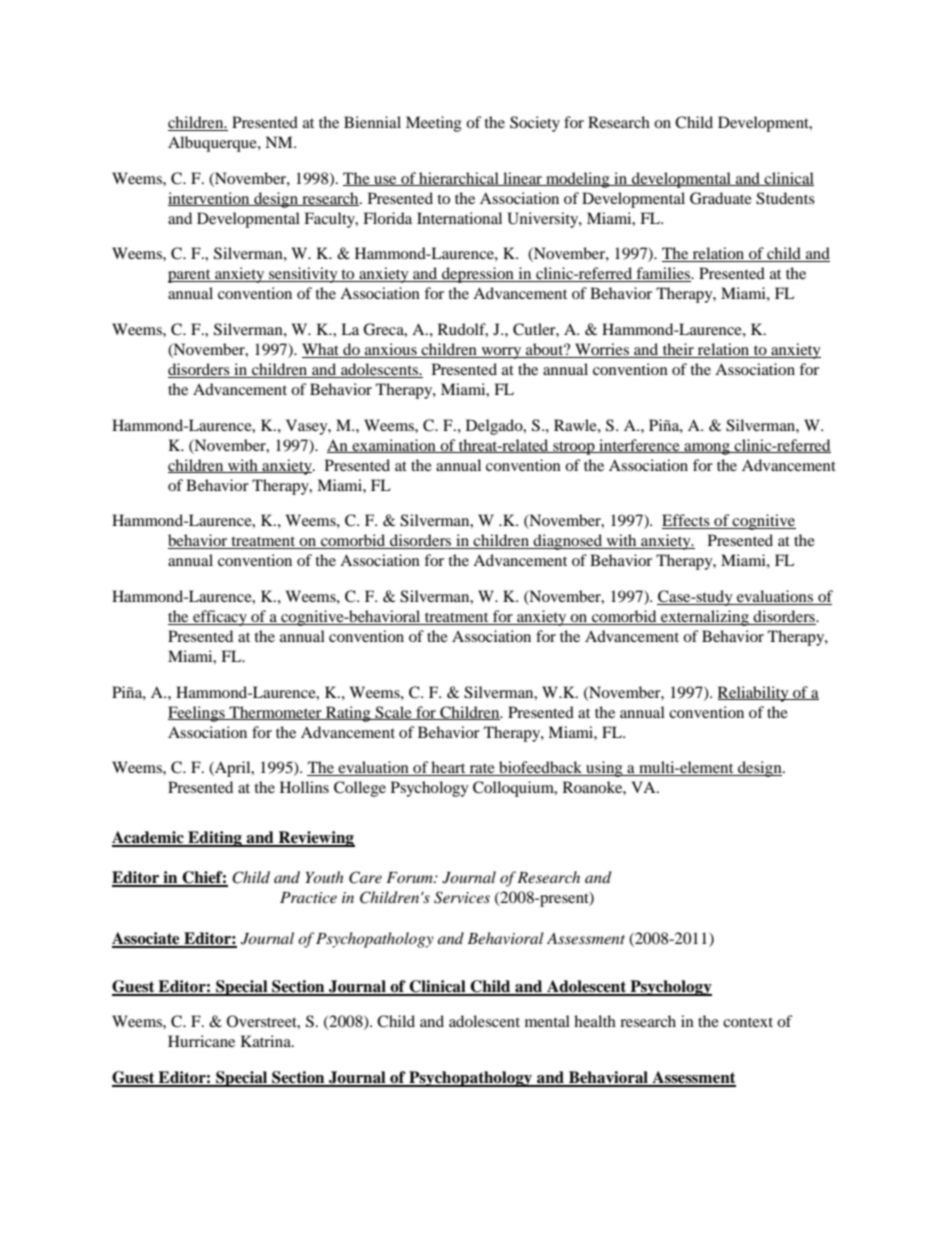  Describe the element at coordinates (721, 198) in the screenshot. I see `Graduate` at that location.
